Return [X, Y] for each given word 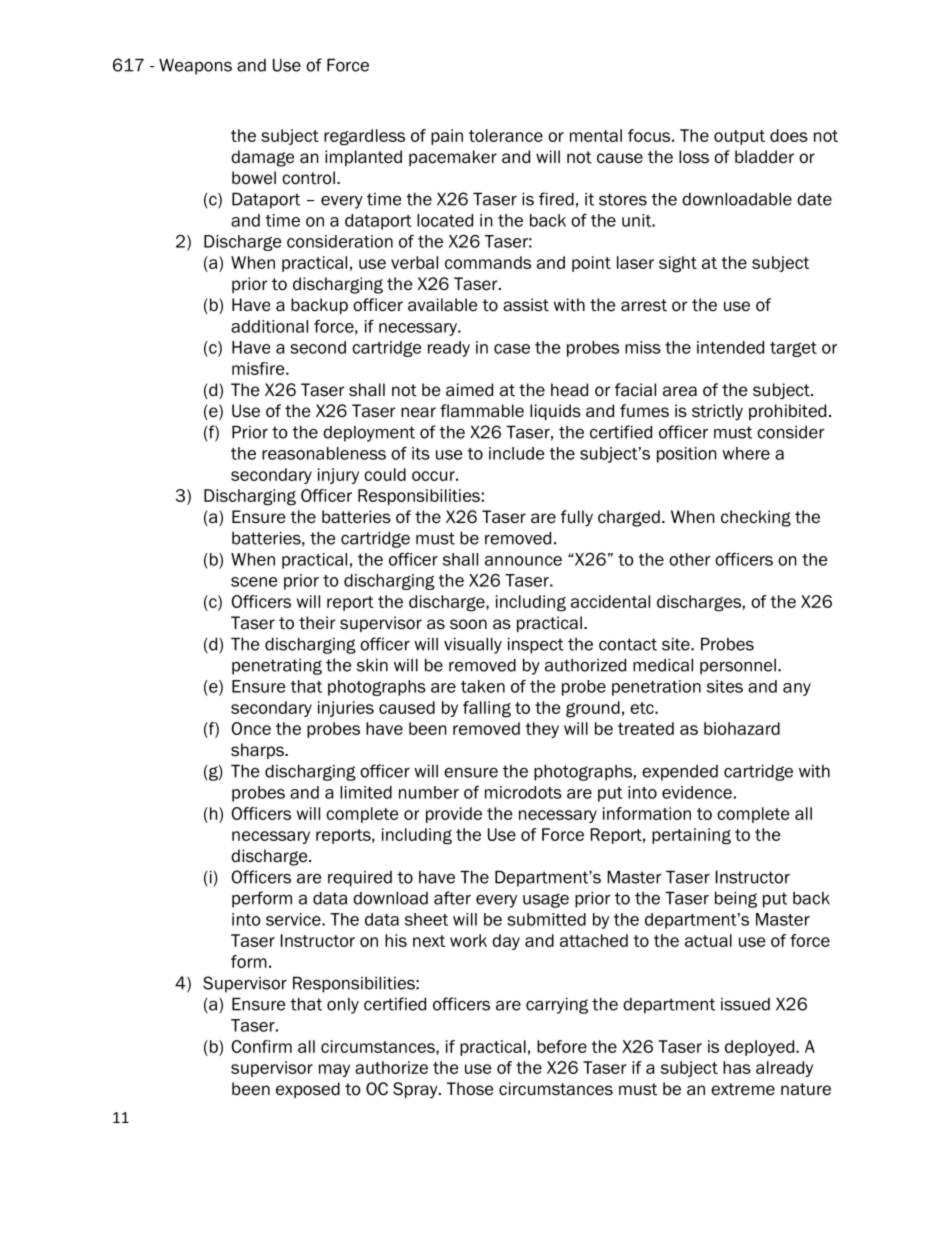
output [739, 137]
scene [254, 582]
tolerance [506, 135]
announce [523, 561]
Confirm [261, 1046]
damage [262, 158]
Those [470, 1089]
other [690, 559]
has [737, 1067]
